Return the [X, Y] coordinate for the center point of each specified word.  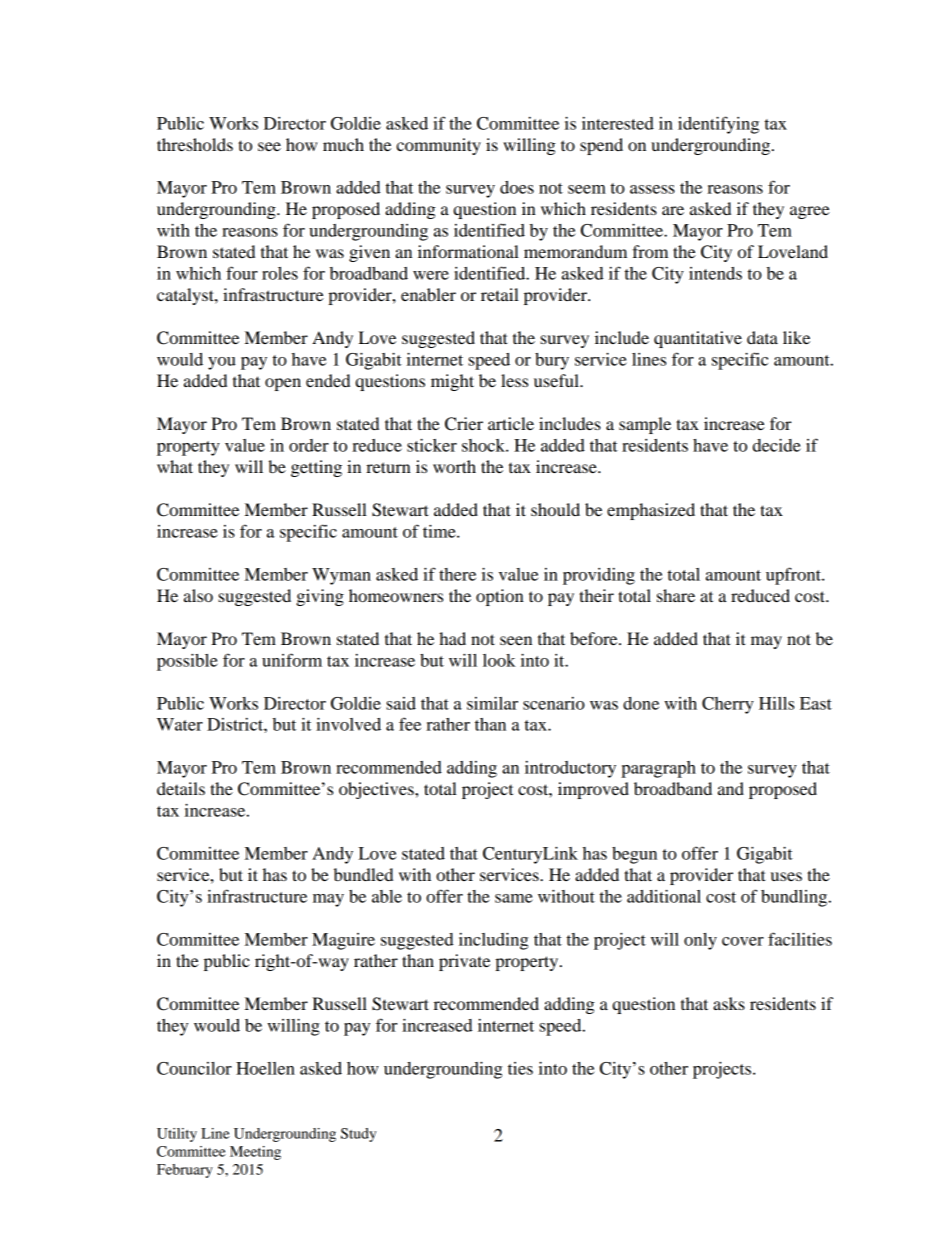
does [517, 187]
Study [358, 1135]
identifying [718, 125]
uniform [292, 660]
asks [729, 1003]
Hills [776, 703]
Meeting [255, 1153]
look [499, 660]
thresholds [195, 144]
